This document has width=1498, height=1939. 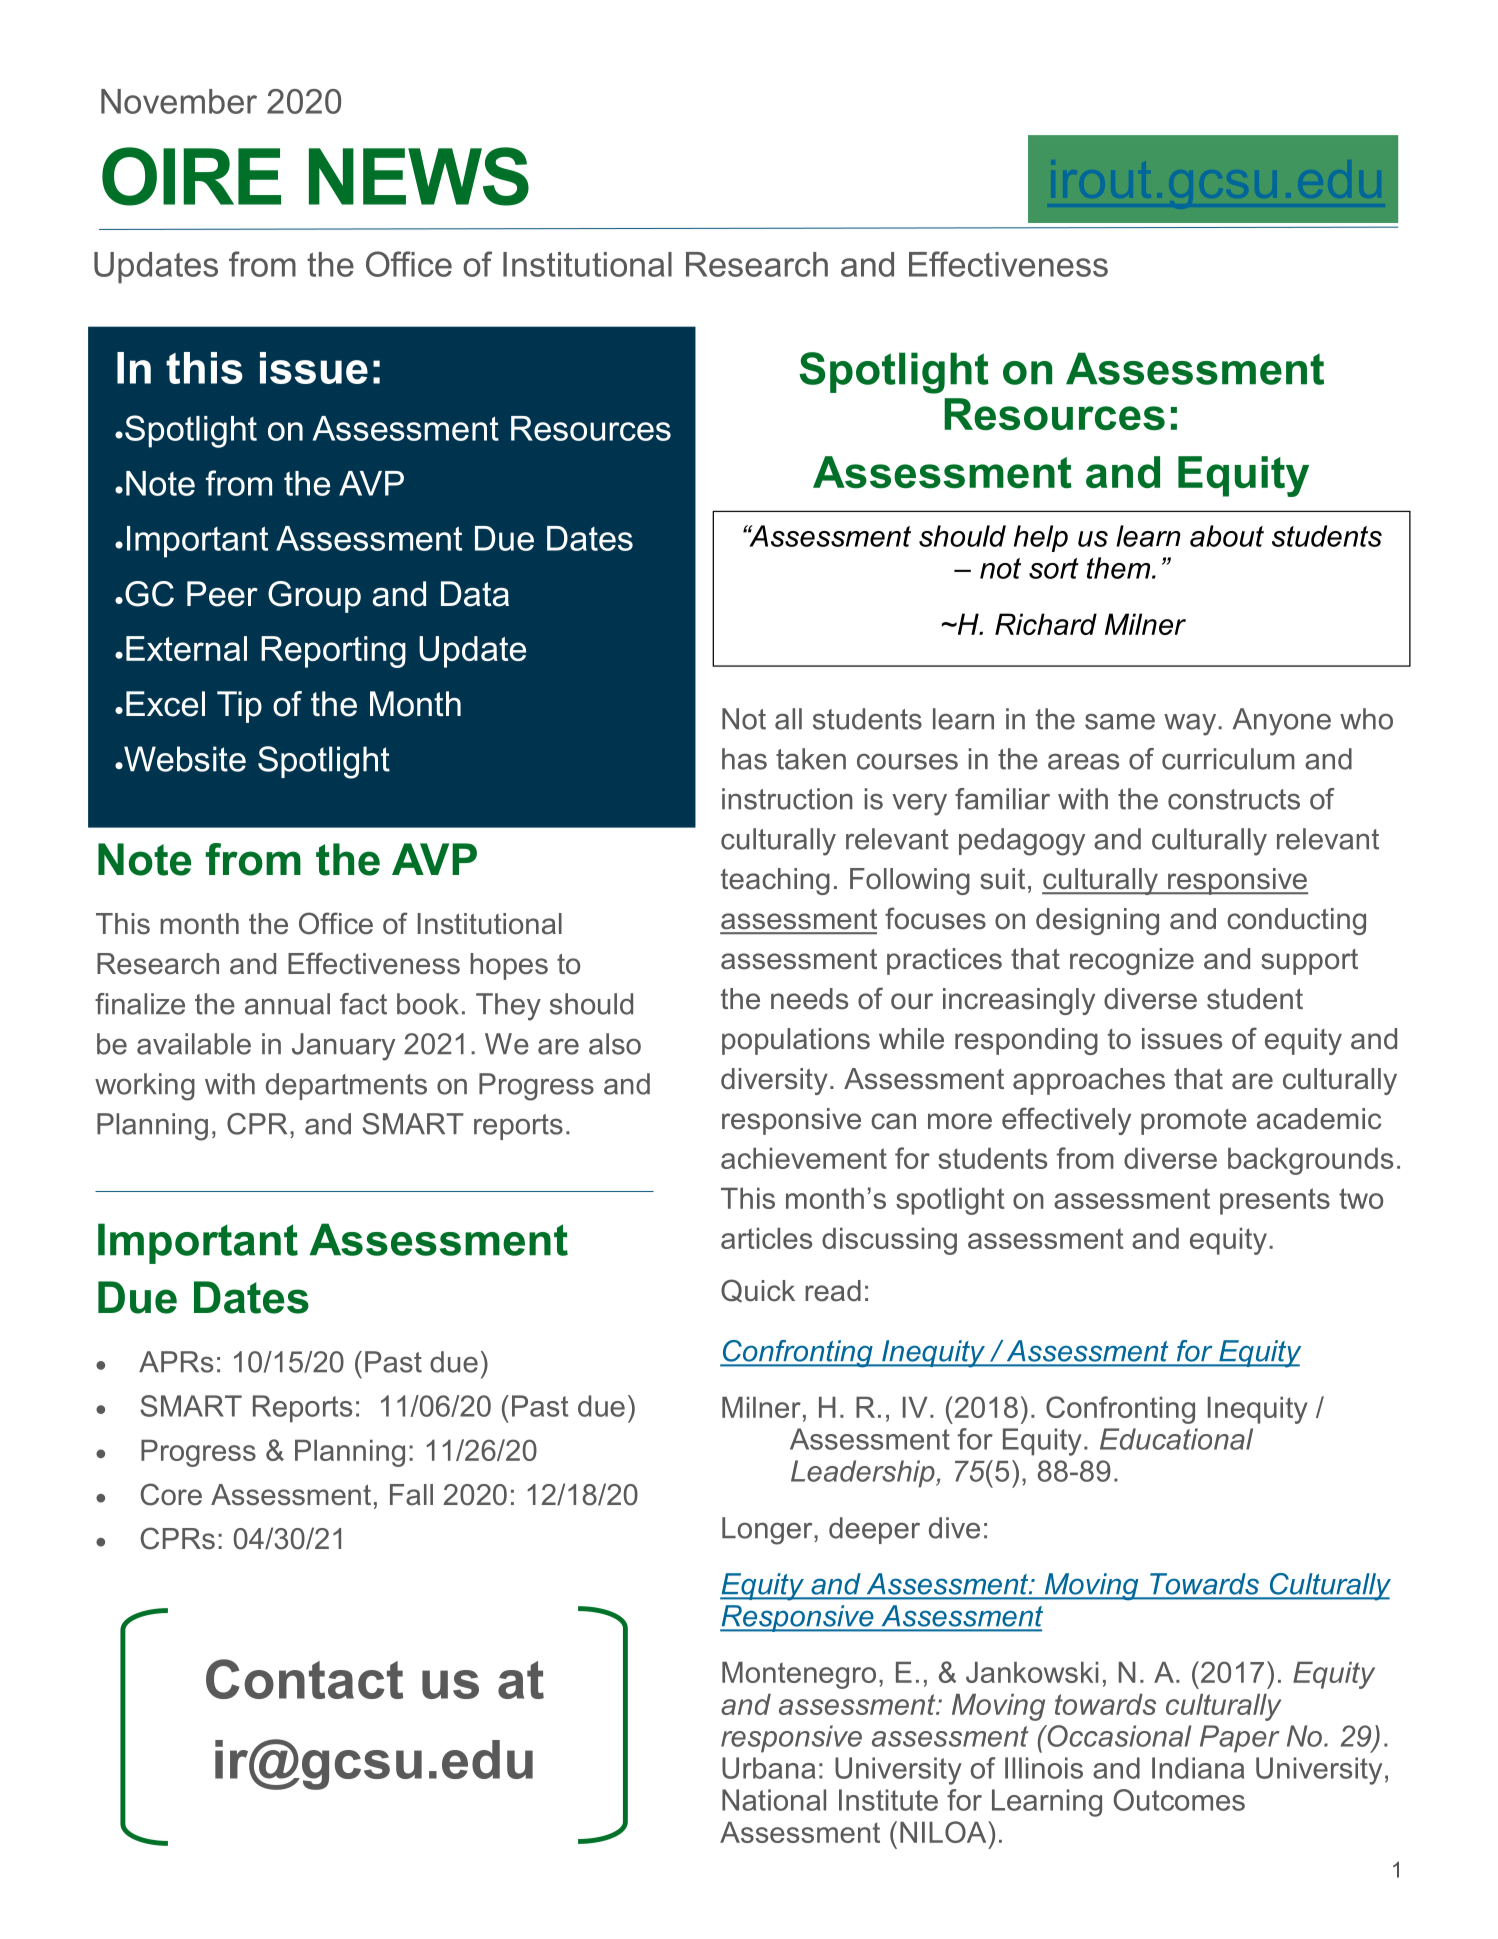 What do you see at coordinates (809, 999) in the document?
I see `needs` at bounding box center [809, 999].
